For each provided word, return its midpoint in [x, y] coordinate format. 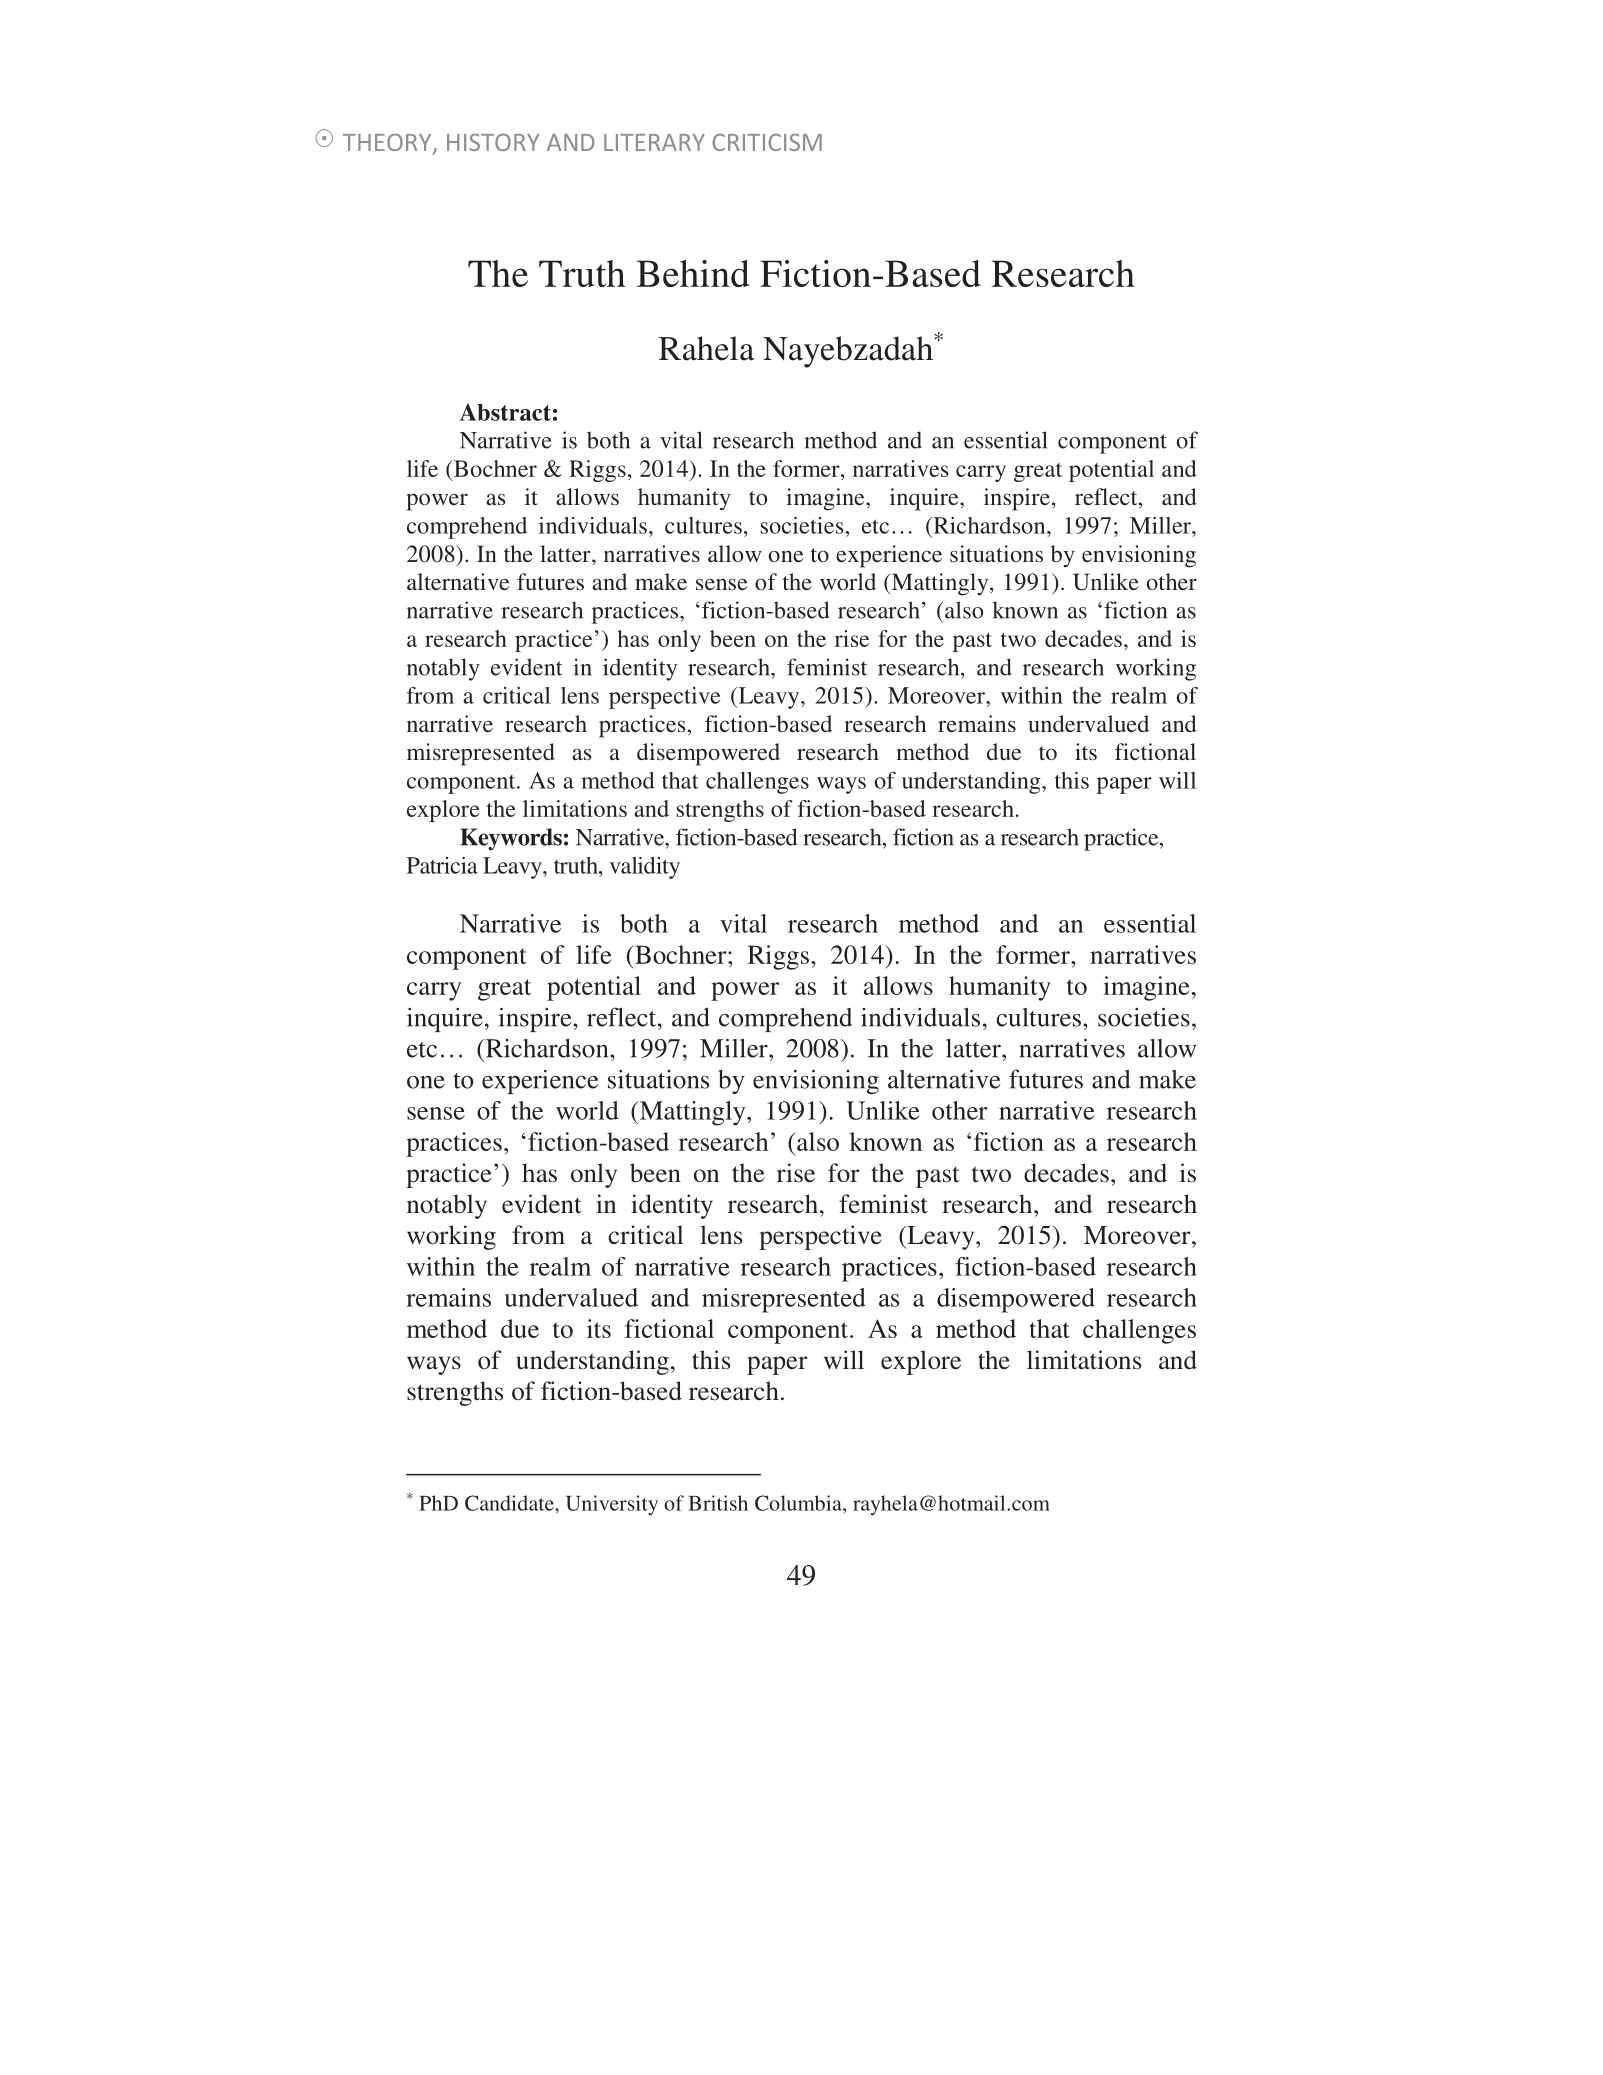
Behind [693, 273]
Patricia [442, 865]
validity [644, 868]
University [612, 1505]
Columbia [799, 1503]
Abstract [505, 412]
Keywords [511, 839]
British [718, 1503]
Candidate [510, 1503]
